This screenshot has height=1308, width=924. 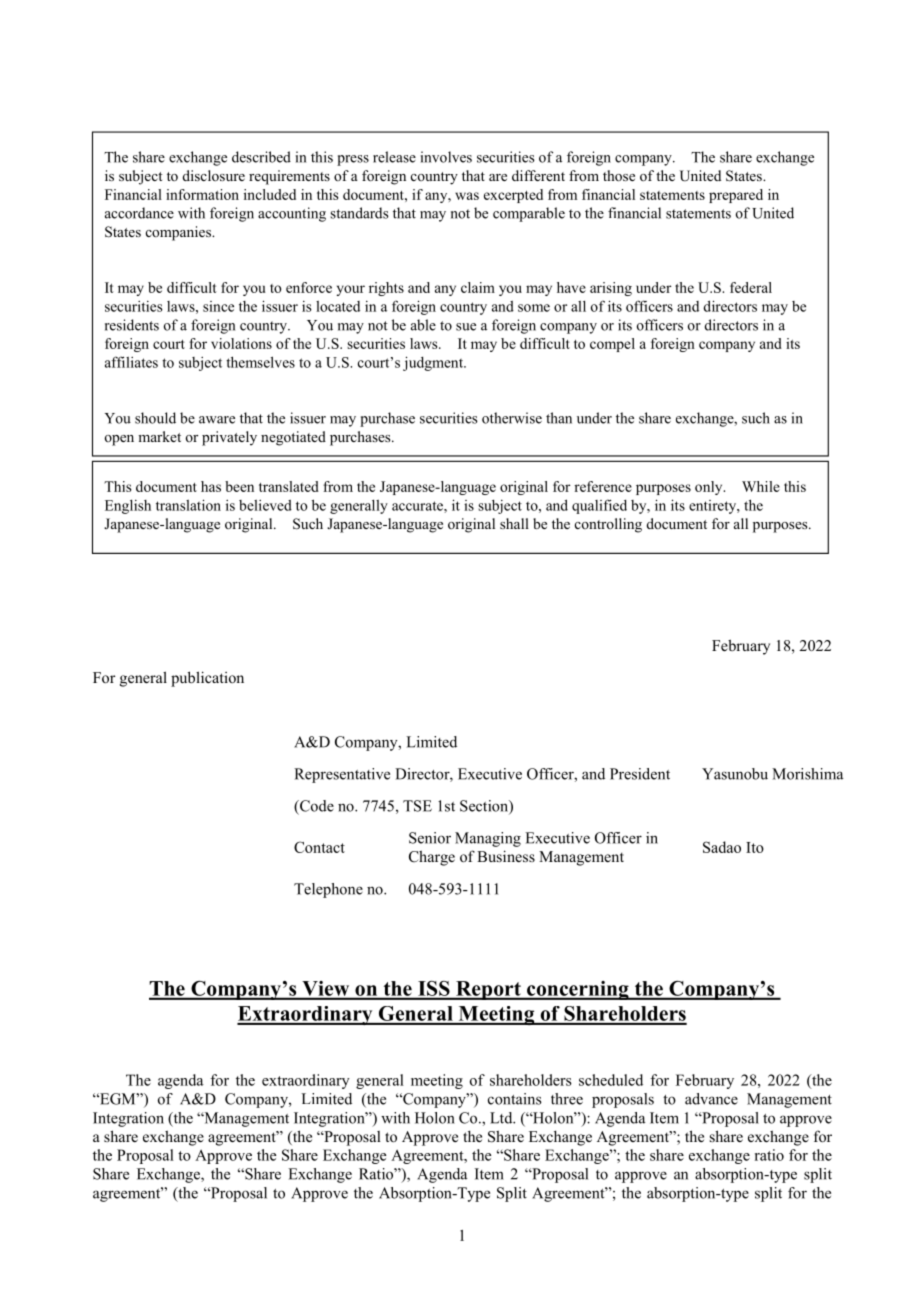 What do you see at coordinates (514, 523) in the screenshot?
I see `shall` at bounding box center [514, 523].
